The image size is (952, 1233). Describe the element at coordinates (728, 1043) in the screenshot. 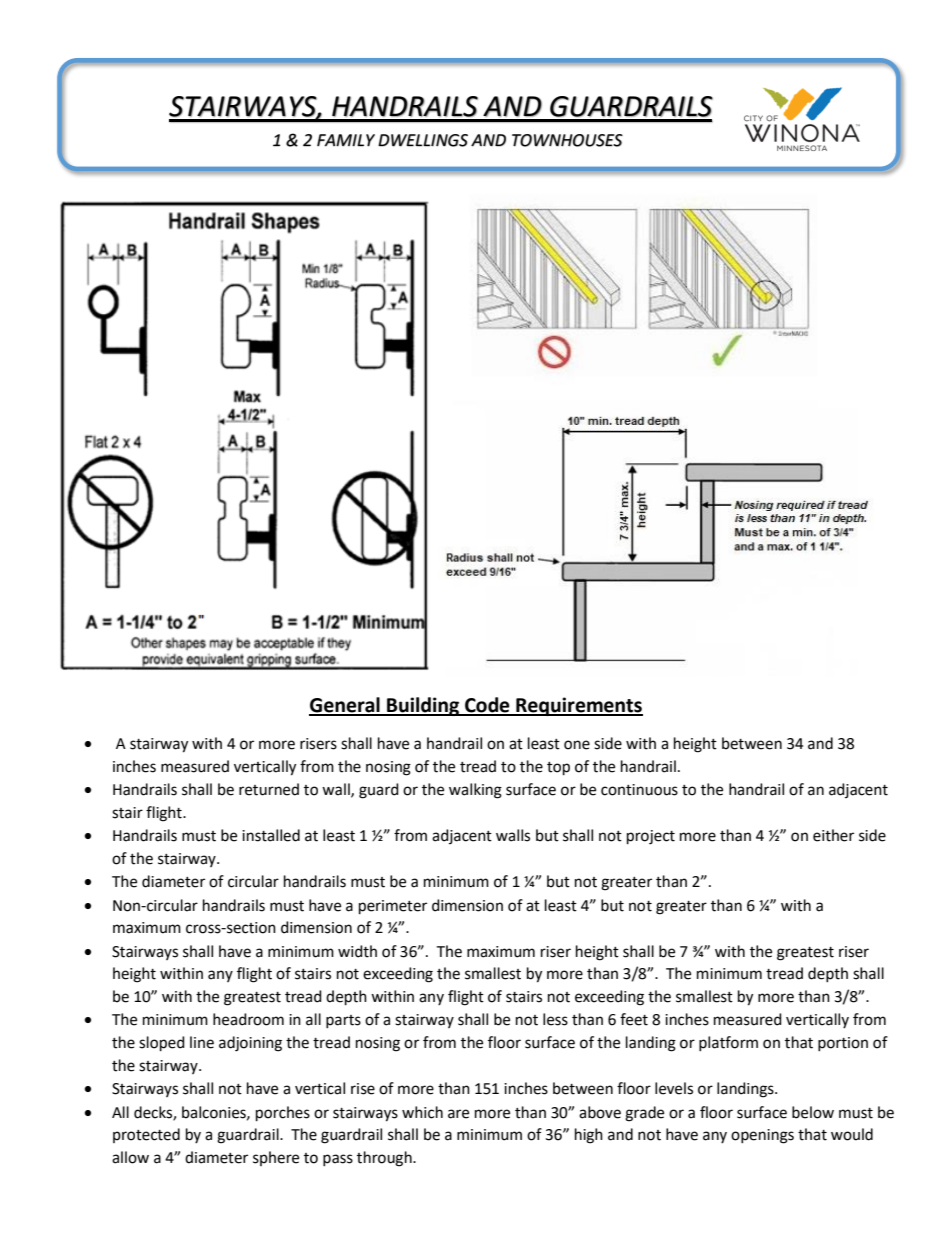

I see `platform` at that location.
